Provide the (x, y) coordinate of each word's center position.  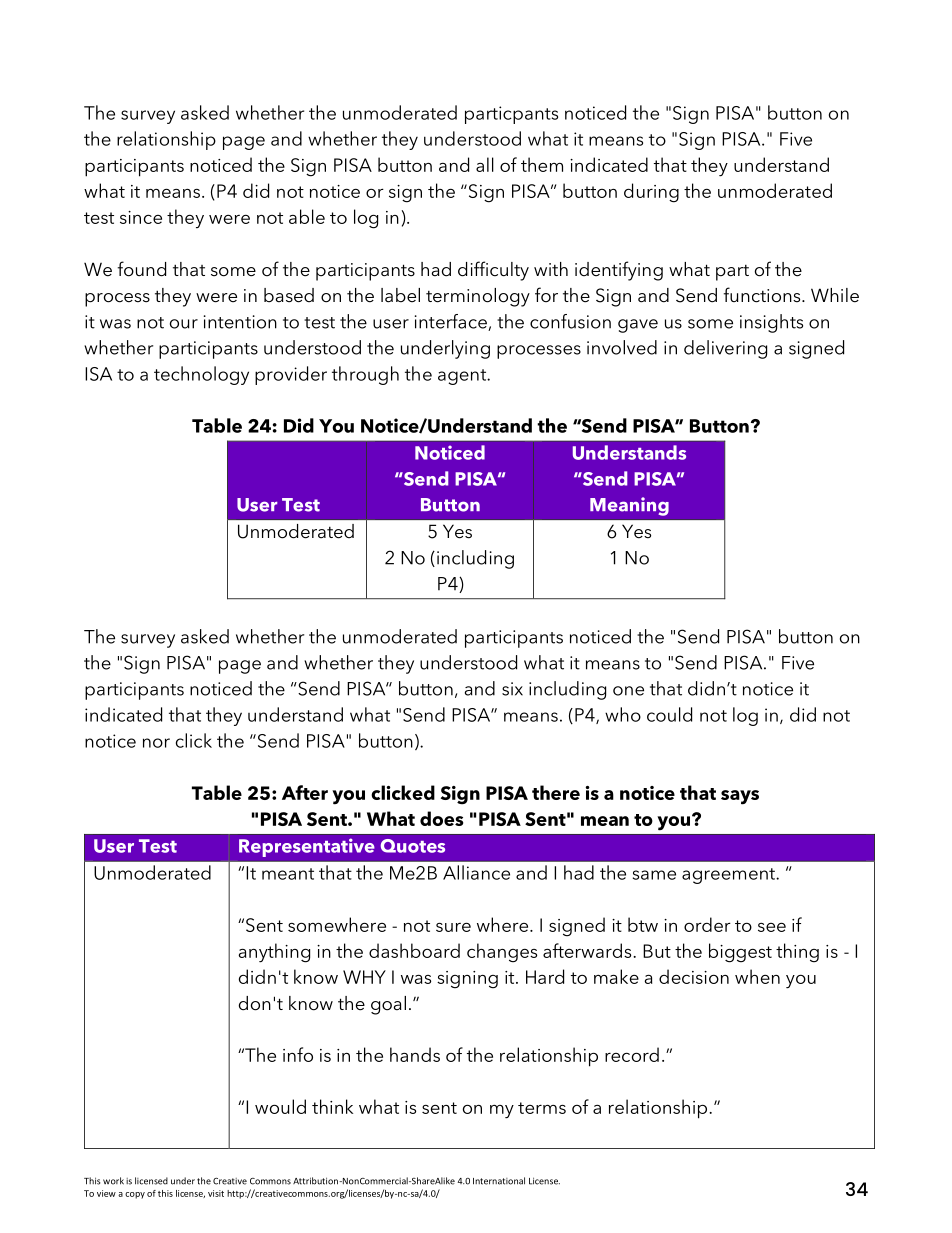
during (651, 193)
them (542, 164)
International (499, 1181)
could (669, 714)
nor (156, 743)
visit (216, 1193)
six (512, 689)
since (141, 217)
